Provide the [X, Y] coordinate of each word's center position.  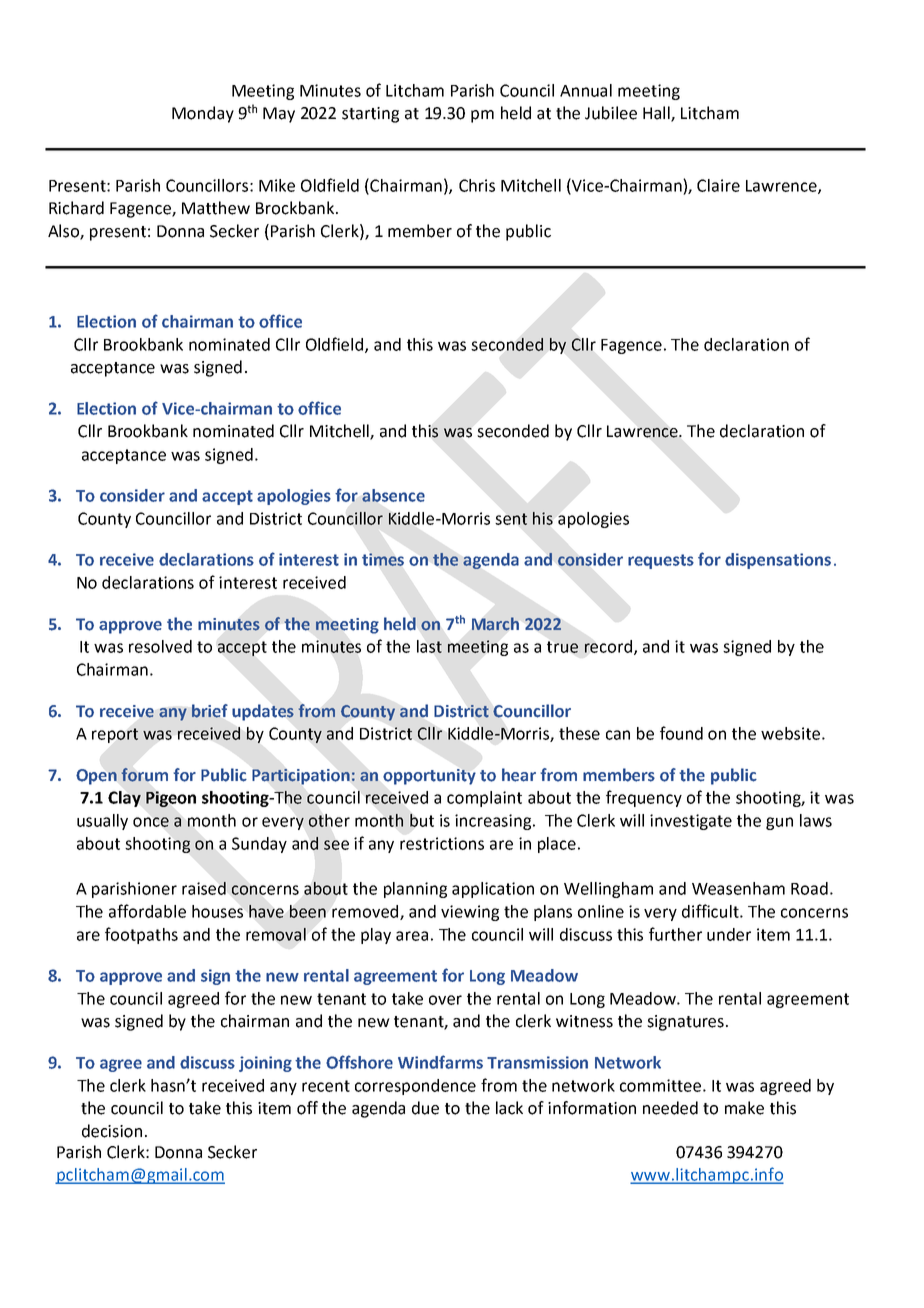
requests [661, 561]
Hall [657, 114]
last [429, 646]
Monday [203, 114]
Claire [718, 185]
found [681, 733]
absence [393, 495]
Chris [477, 185]
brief [210, 711]
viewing [470, 913]
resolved [160, 646]
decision [112, 1131]
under [729, 934]
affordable [147, 911]
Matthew [216, 208]
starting [370, 115]
